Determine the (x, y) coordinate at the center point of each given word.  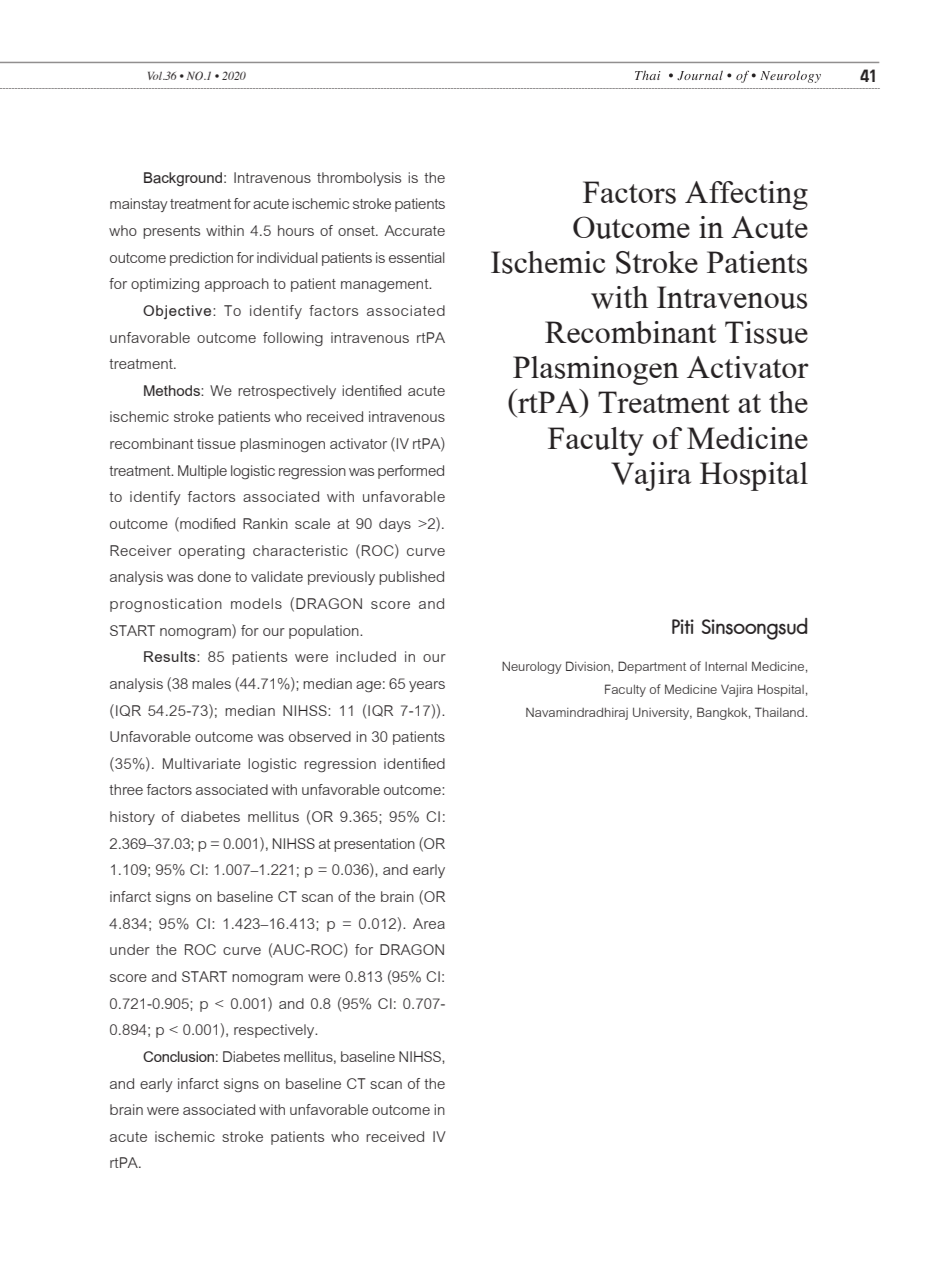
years (427, 686)
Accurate (414, 230)
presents (171, 232)
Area (429, 923)
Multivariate (202, 763)
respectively (275, 1031)
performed (411, 472)
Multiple (202, 472)
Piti (683, 626)
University (662, 713)
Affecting (746, 195)
